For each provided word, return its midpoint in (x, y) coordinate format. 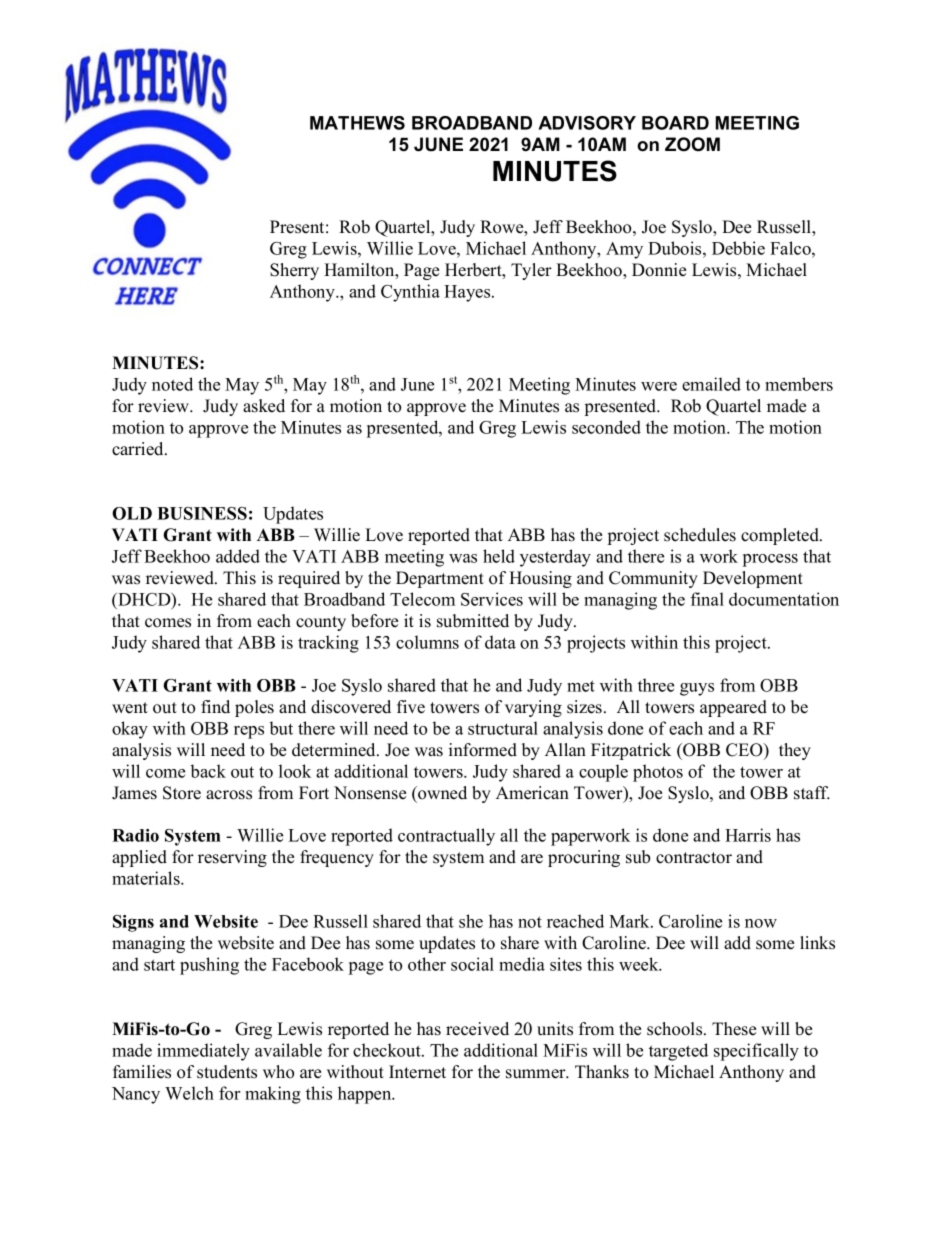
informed (483, 750)
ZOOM (692, 144)
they (795, 751)
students (227, 1072)
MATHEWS (357, 123)
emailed (711, 384)
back (208, 771)
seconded (606, 427)
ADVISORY (587, 123)
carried (139, 449)
